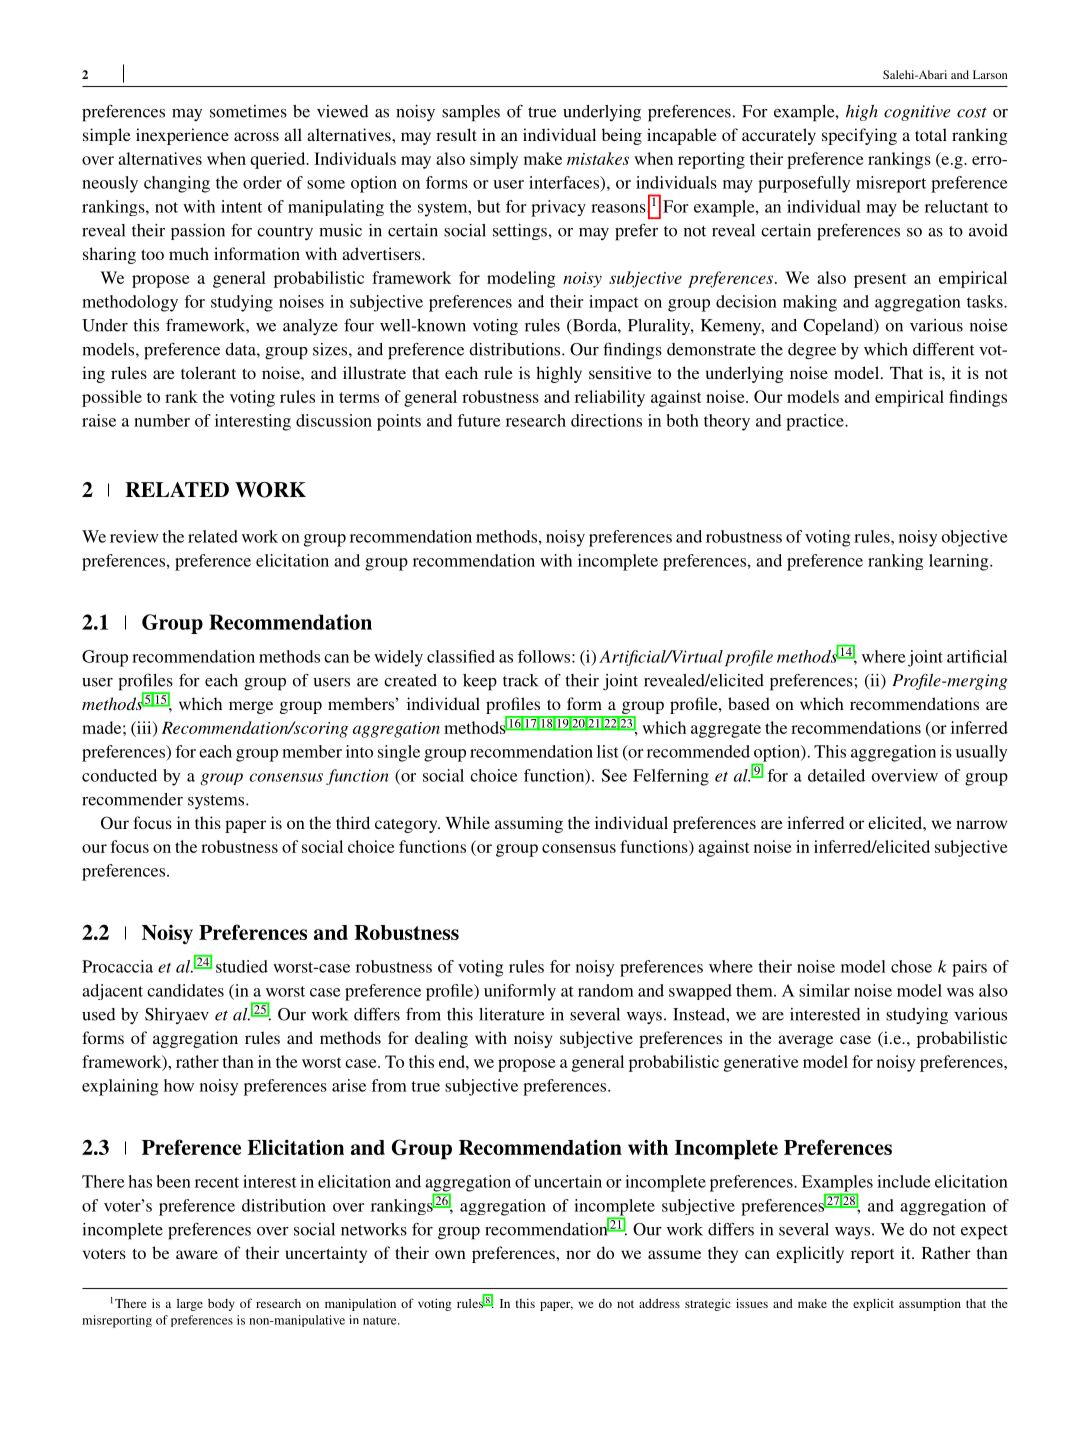 This document has width=1090, height=1432. Describe the element at coordinates (930, 1304) in the document. I see `assumption` at that location.
